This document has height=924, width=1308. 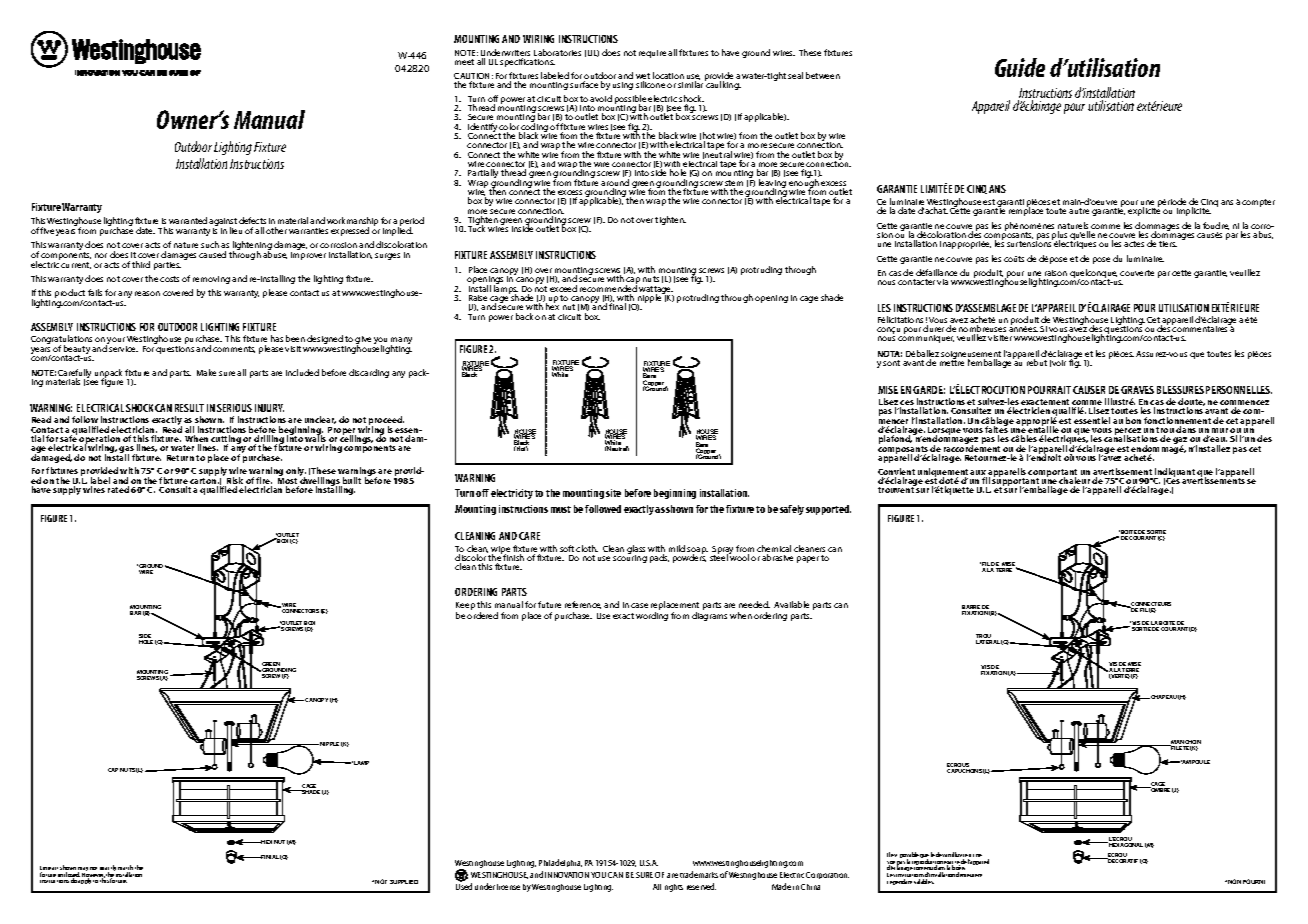 I want to click on must, so click(x=561, y=509).
